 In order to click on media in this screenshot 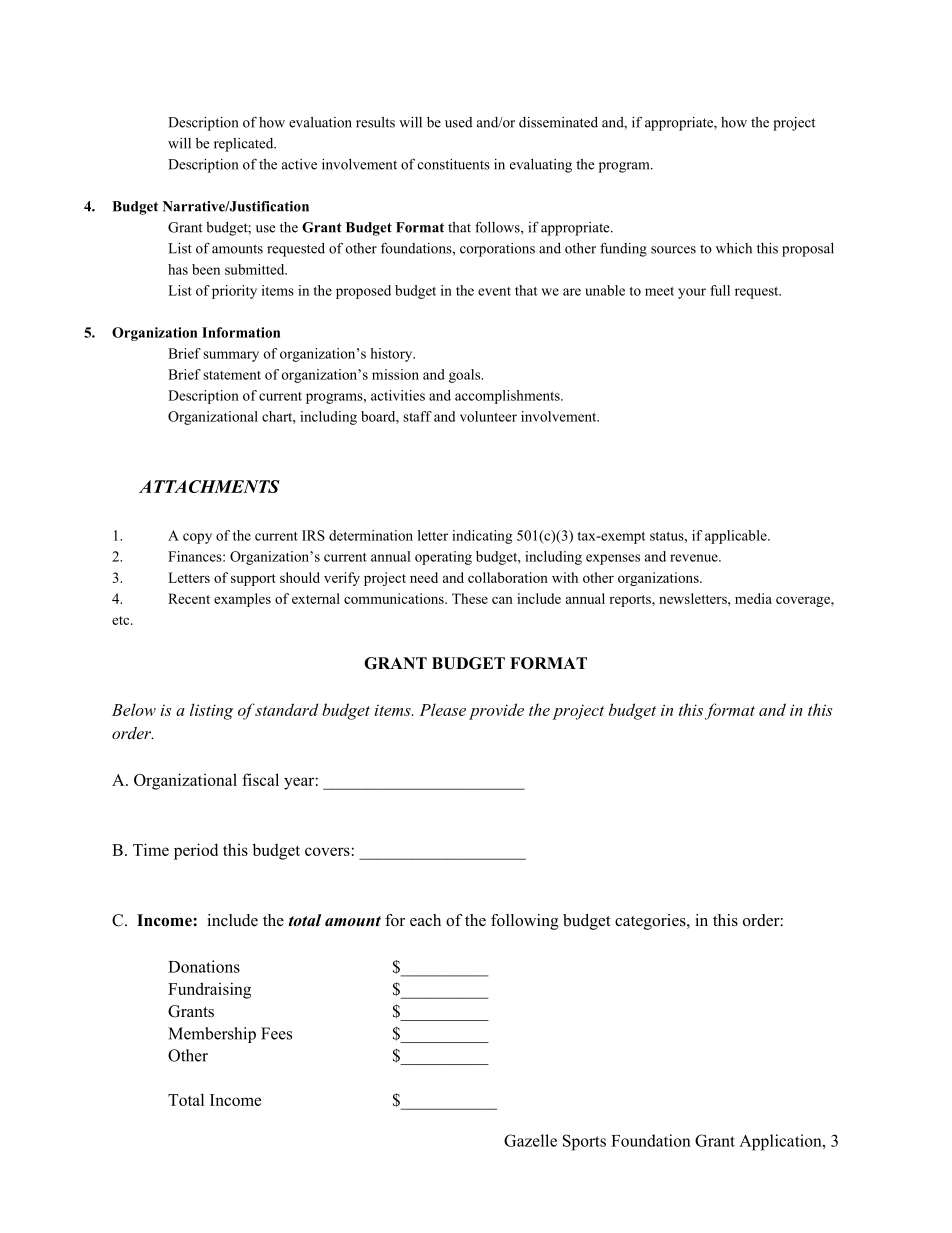, I will do `click(753, 598)`.
